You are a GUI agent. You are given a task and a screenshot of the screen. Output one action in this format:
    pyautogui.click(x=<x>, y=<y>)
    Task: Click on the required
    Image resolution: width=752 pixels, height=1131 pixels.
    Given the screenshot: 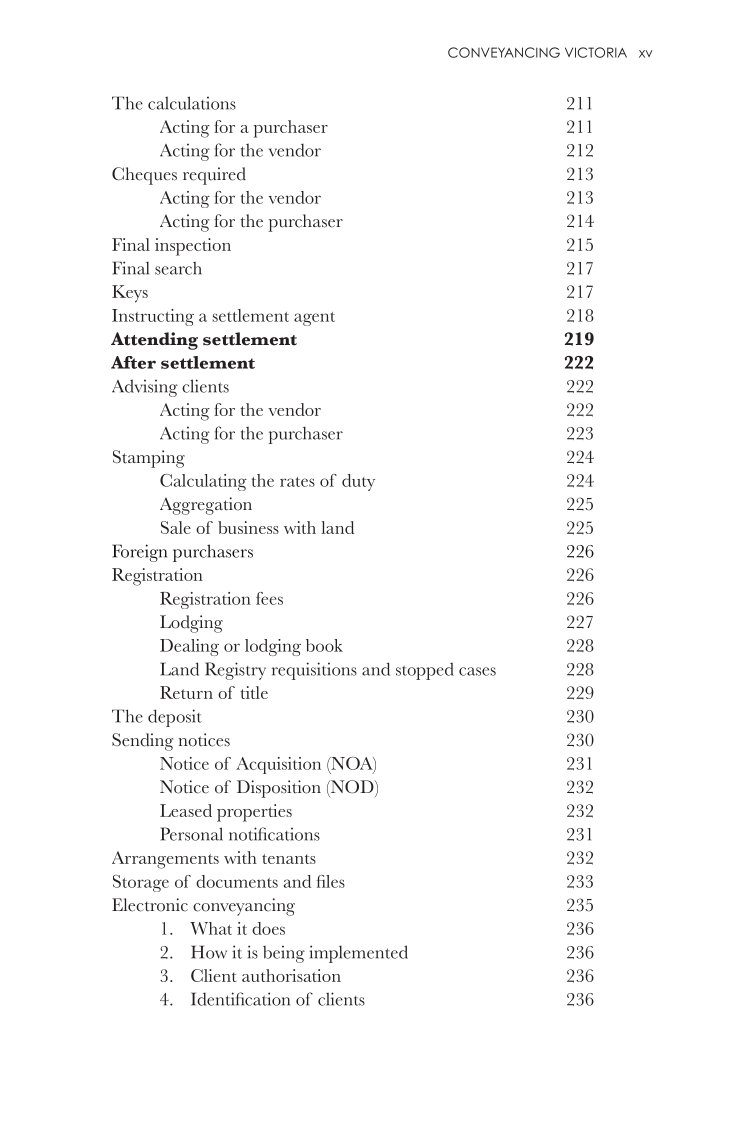 What is the action you would take?
    pyautogui.click(x=214, y=176)
